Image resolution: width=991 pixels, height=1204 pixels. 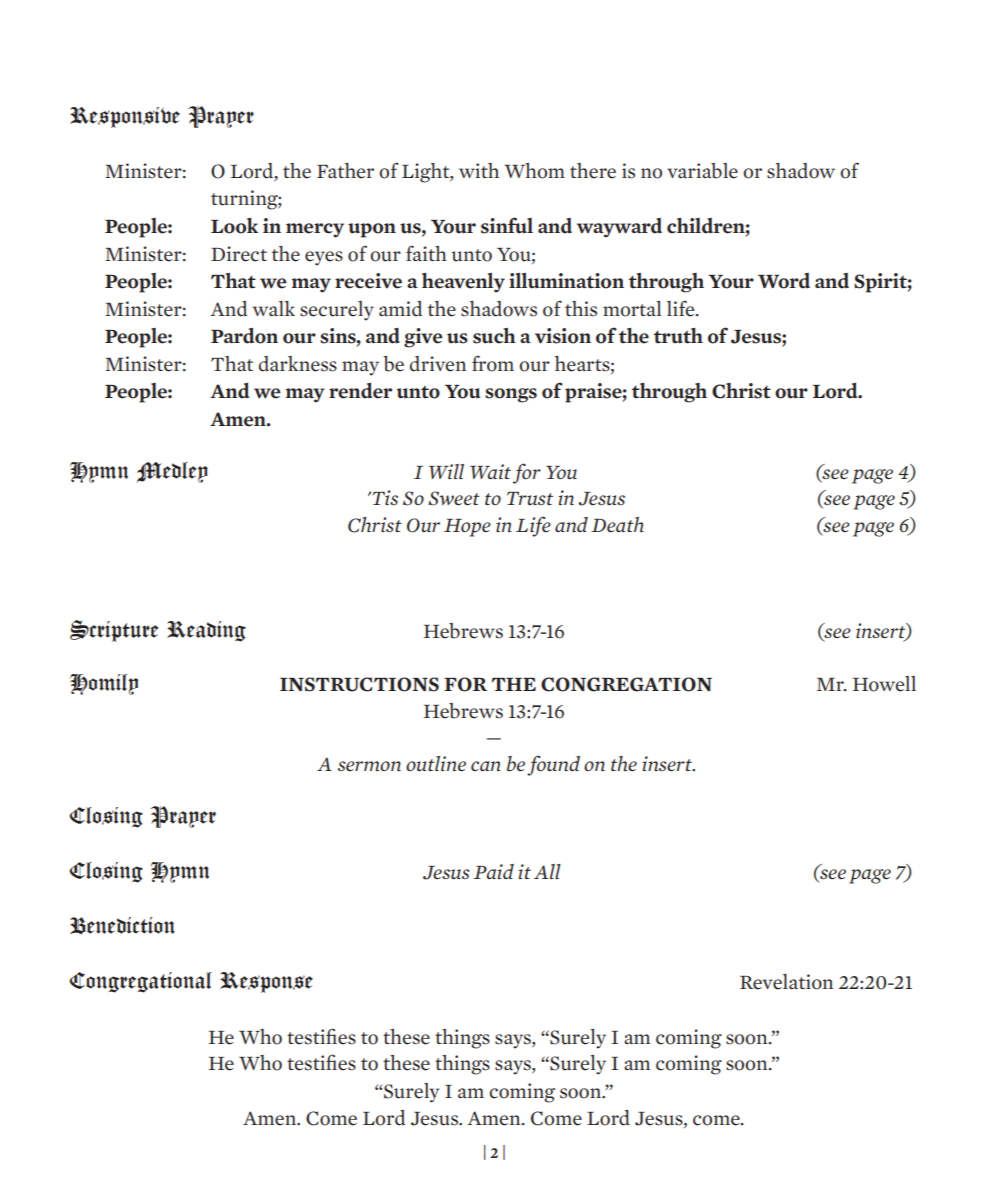 I want to click on can, so click(x=486, y=766).
